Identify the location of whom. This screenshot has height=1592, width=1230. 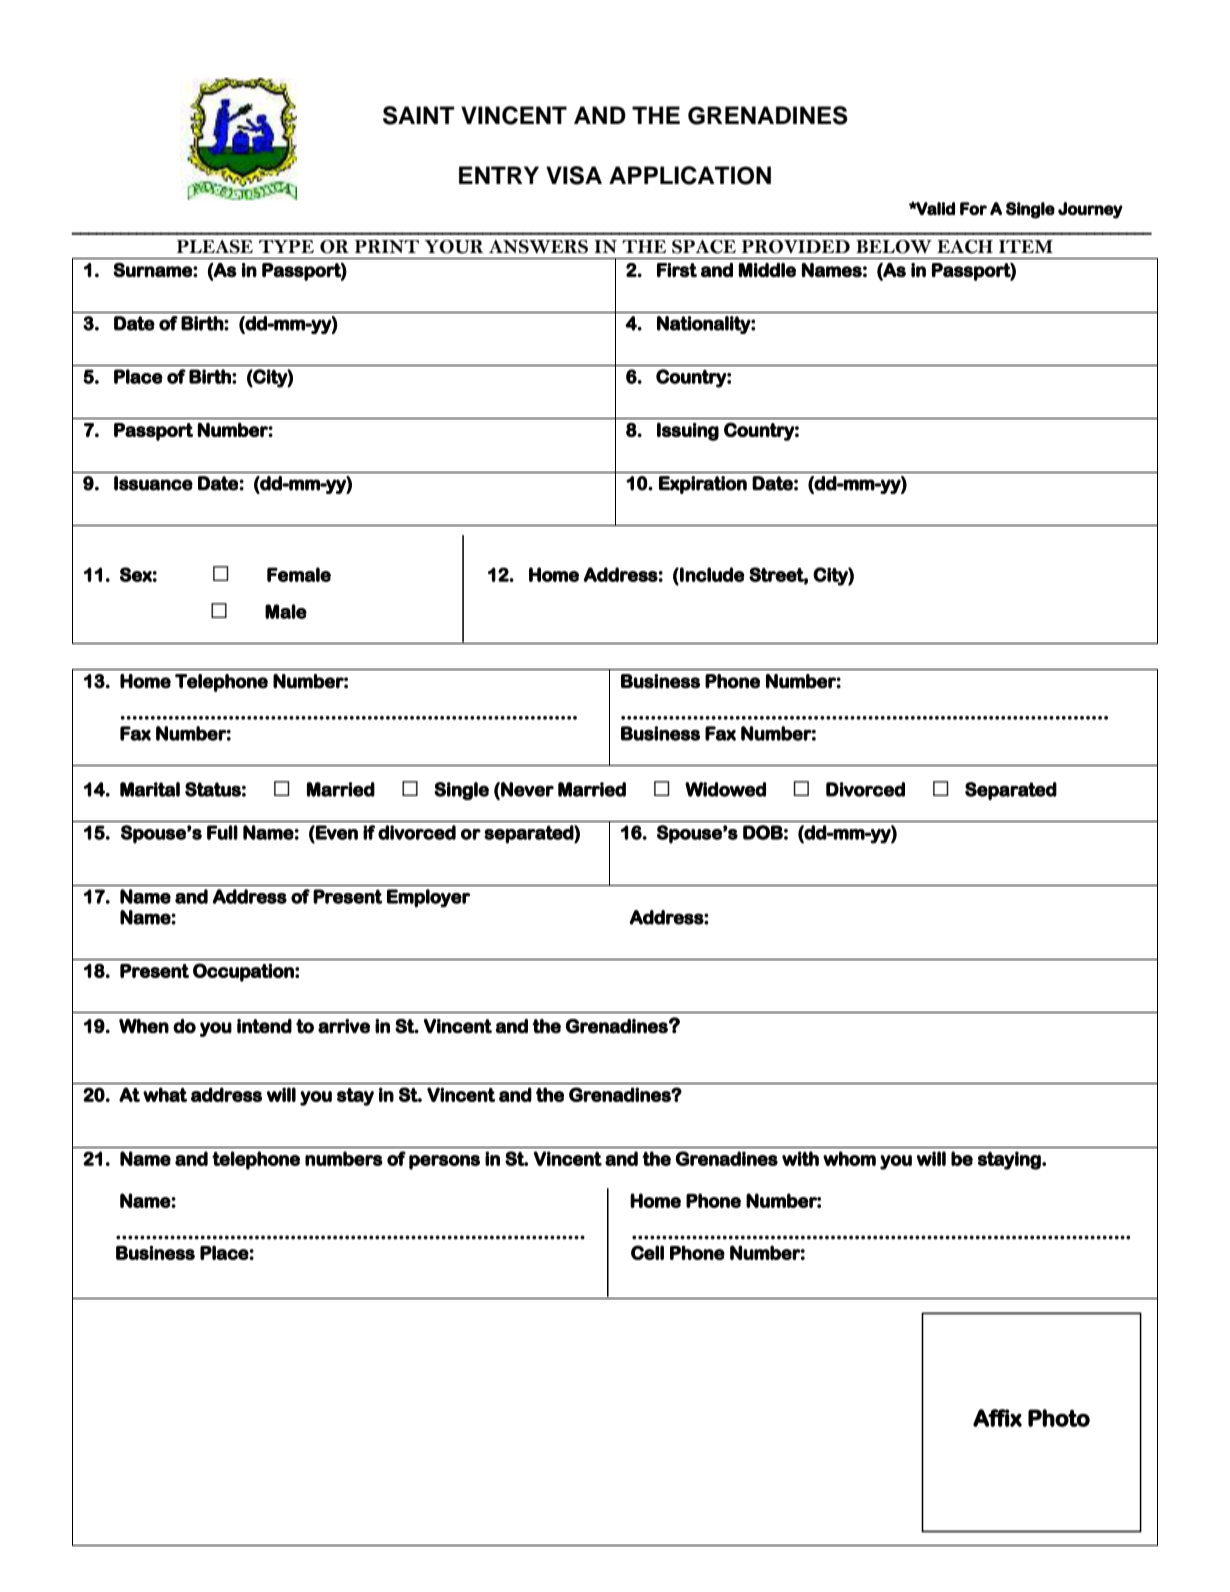
(849, 1158).
